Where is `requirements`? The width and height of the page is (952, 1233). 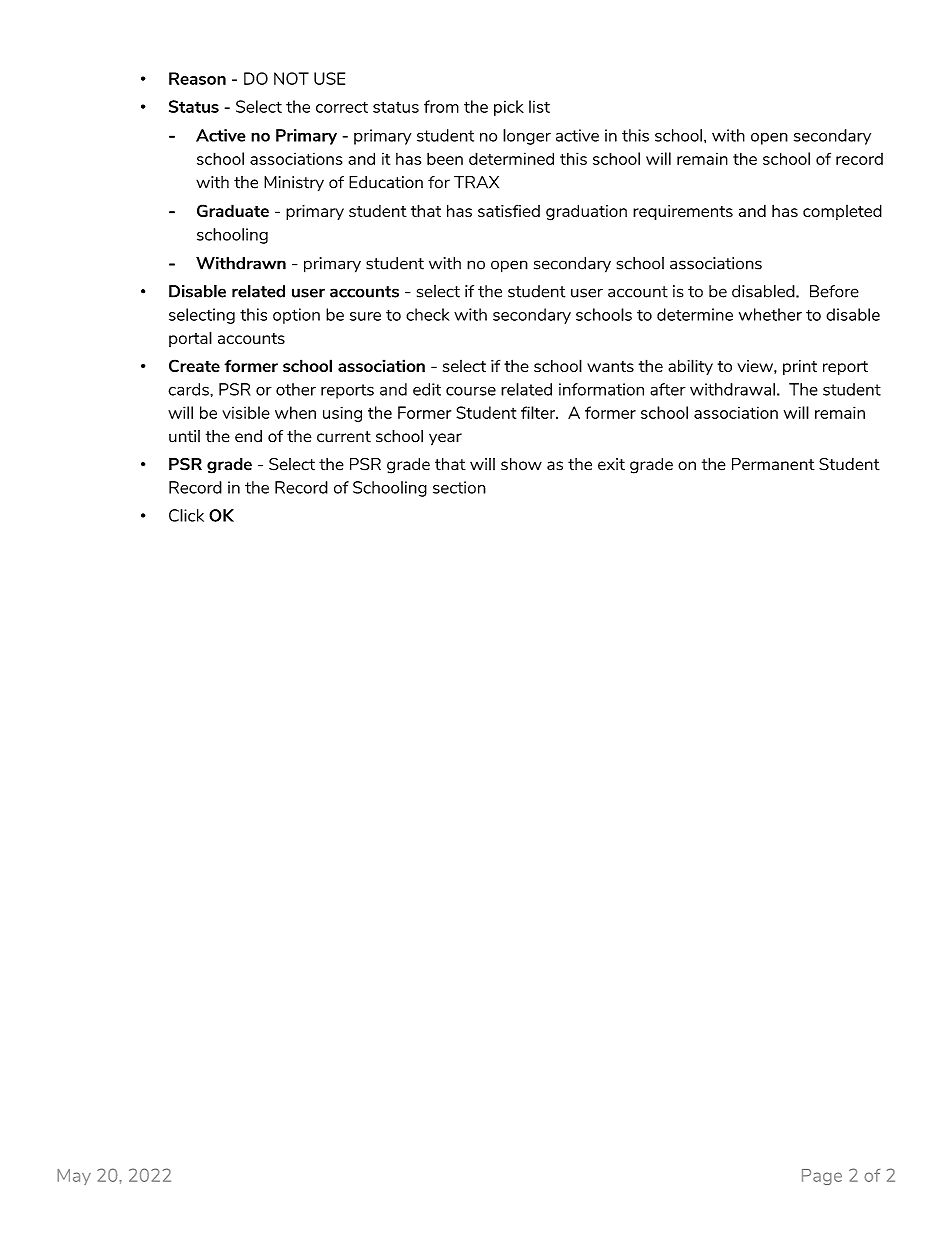 requirements is located at coordinates (683, 212).
